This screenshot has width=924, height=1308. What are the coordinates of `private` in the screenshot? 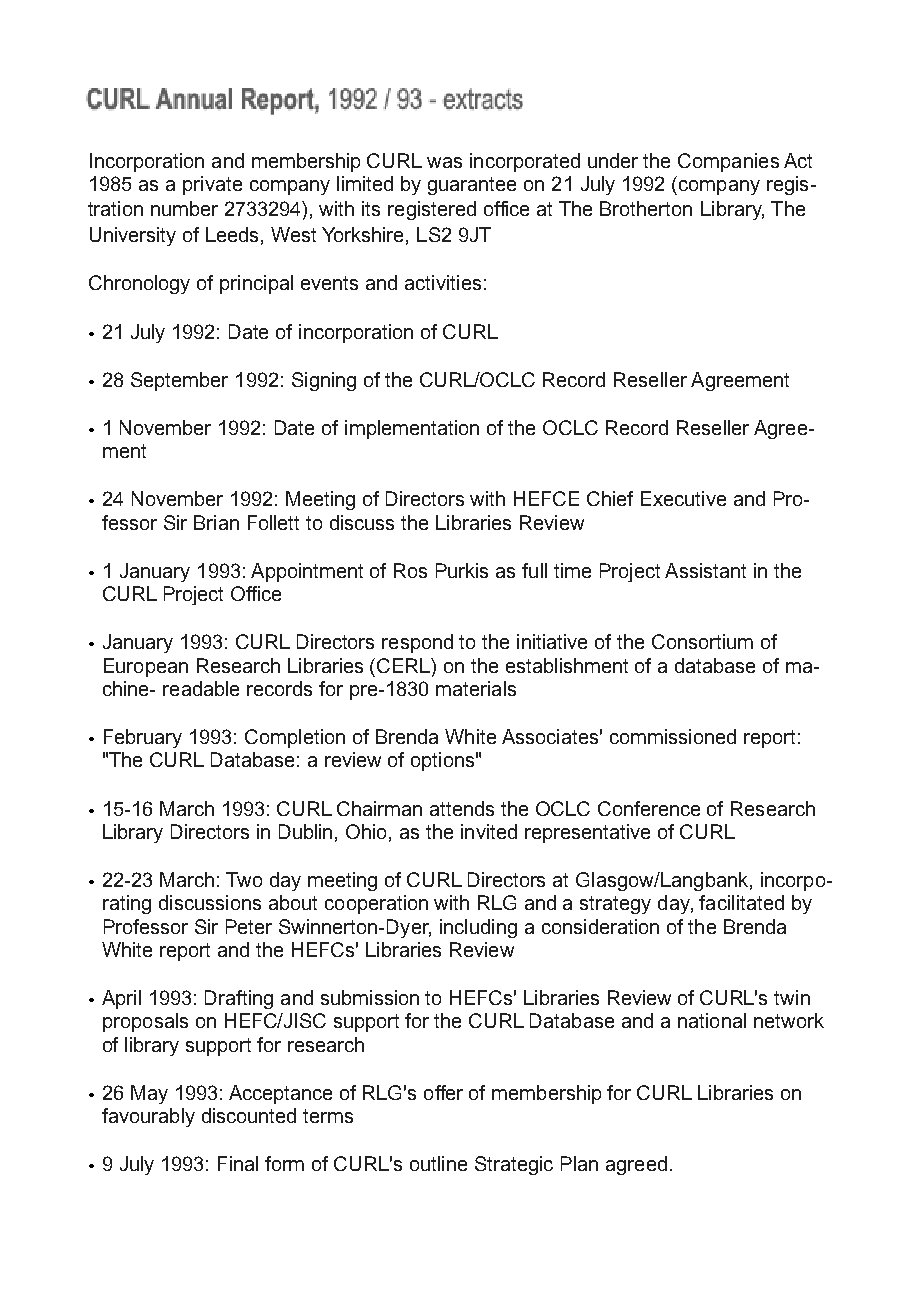 It's located at (212, 185).
